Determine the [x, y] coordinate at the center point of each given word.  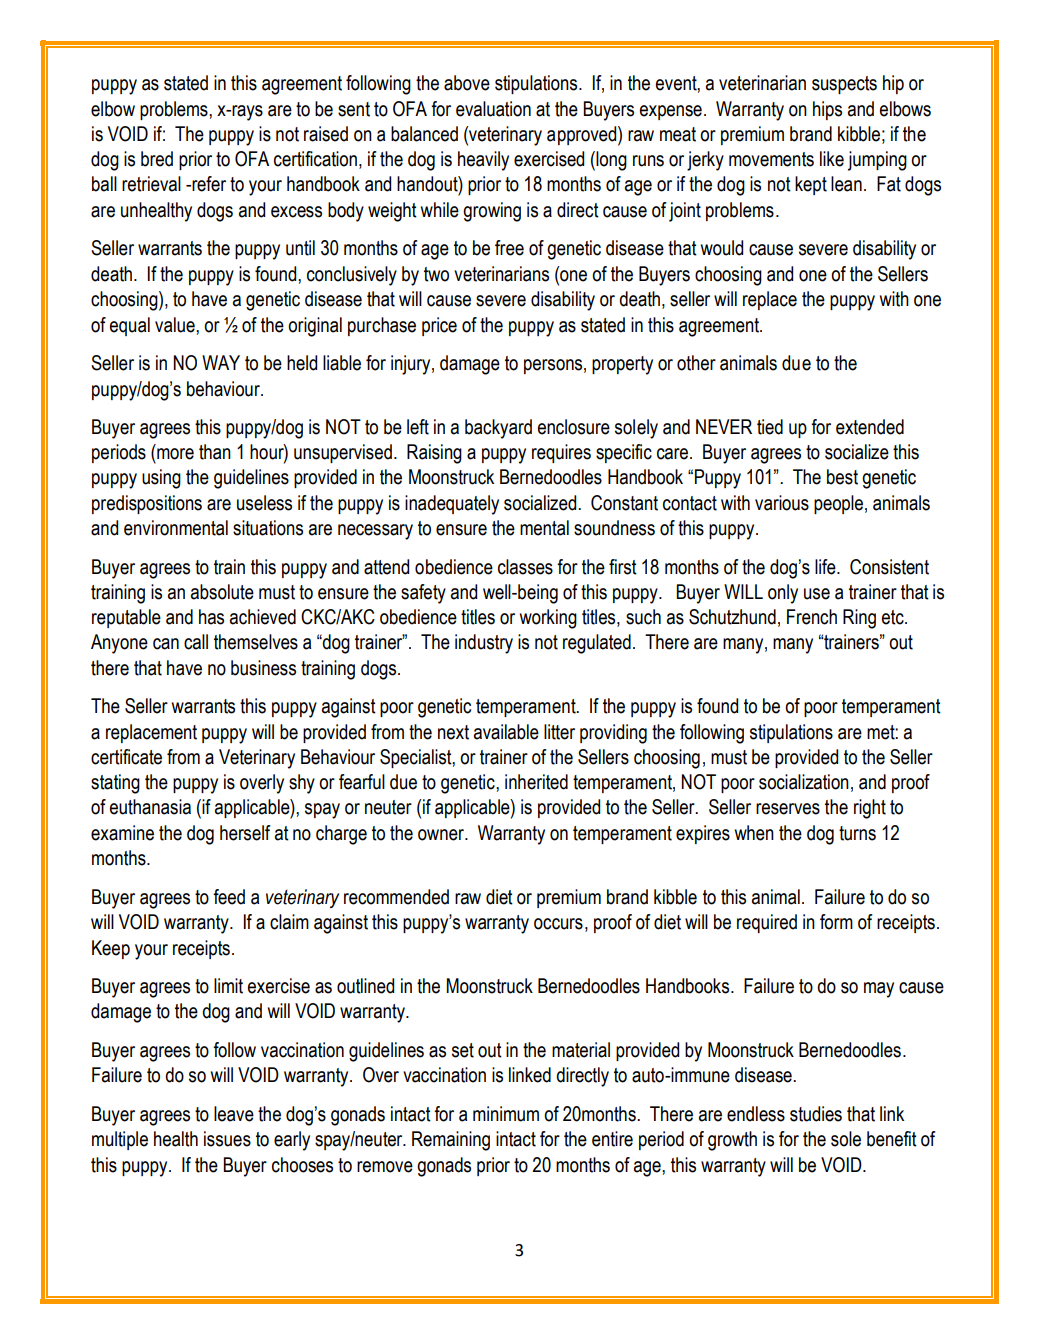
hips [827, 110]
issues [227, 1139]
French [812, 617]
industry [484, 644]
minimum [506, 1114]
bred [157, 159]
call [196, 642]
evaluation [493, 109]
